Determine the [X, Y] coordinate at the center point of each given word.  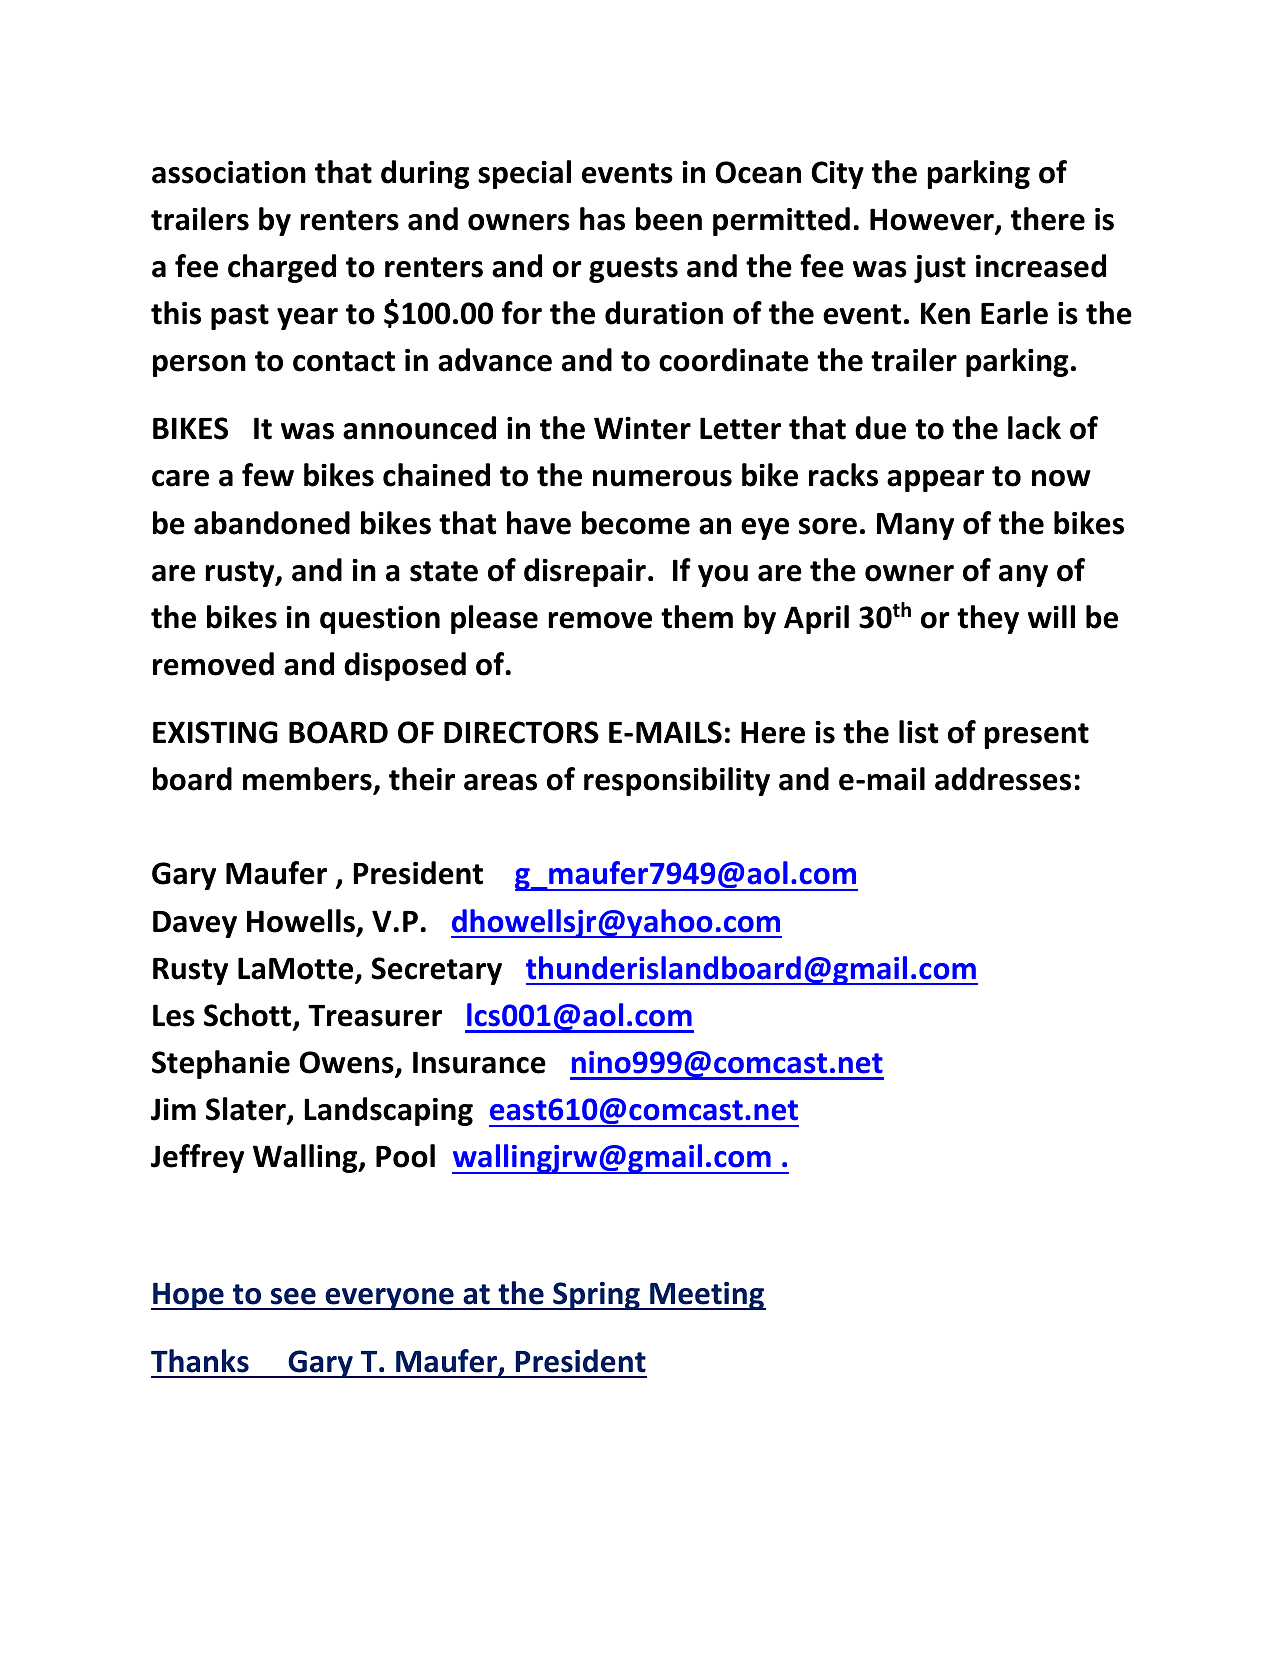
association [229, 172]
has [602, 219]
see [293, 1296]
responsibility [677, 781]
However [933, 220]
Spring [596, 1296]
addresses [1003, 779]
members [308, 780]
